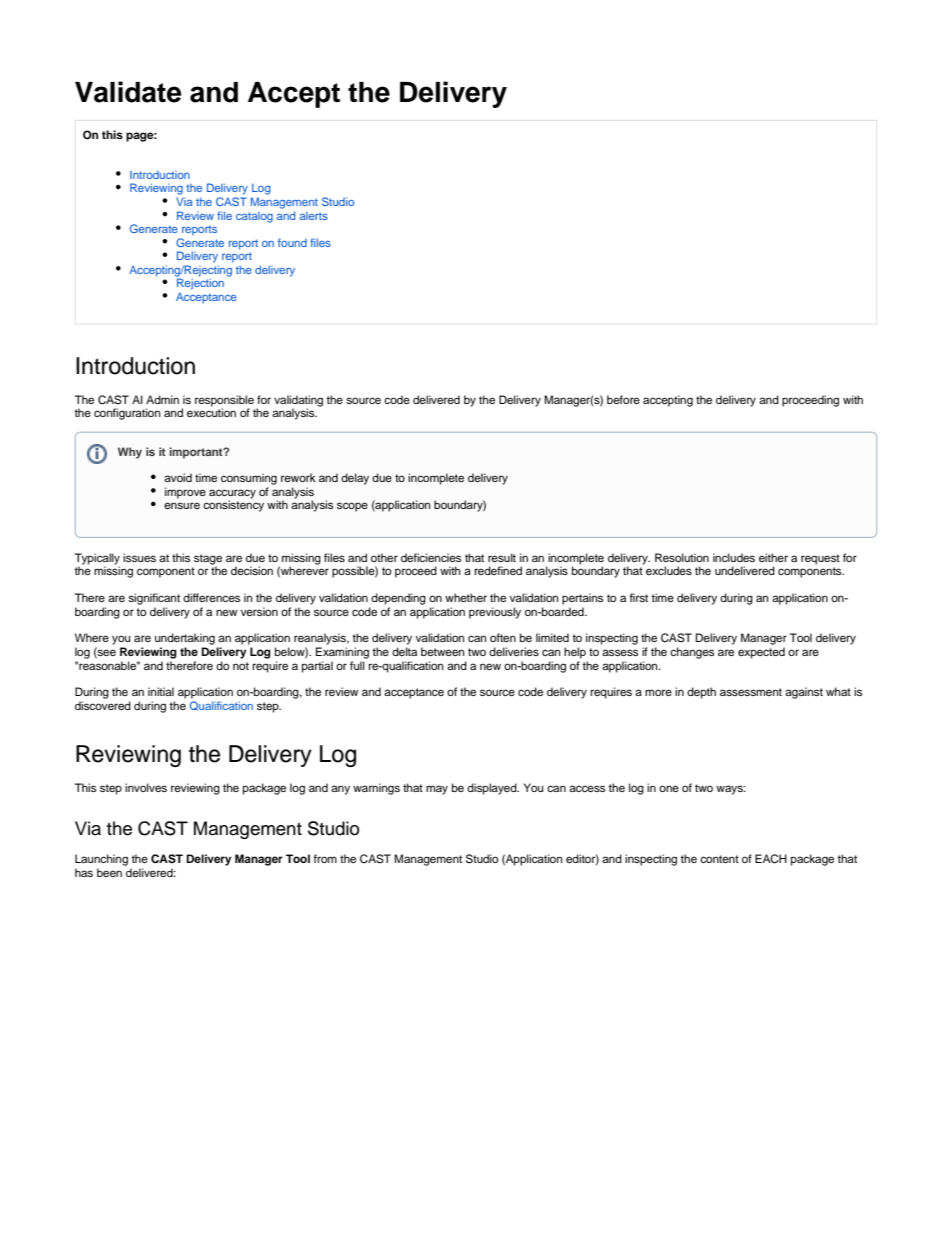 The height and width of the screenshot is (1233, 952). I want to click on EACH, so click(771, 859).
